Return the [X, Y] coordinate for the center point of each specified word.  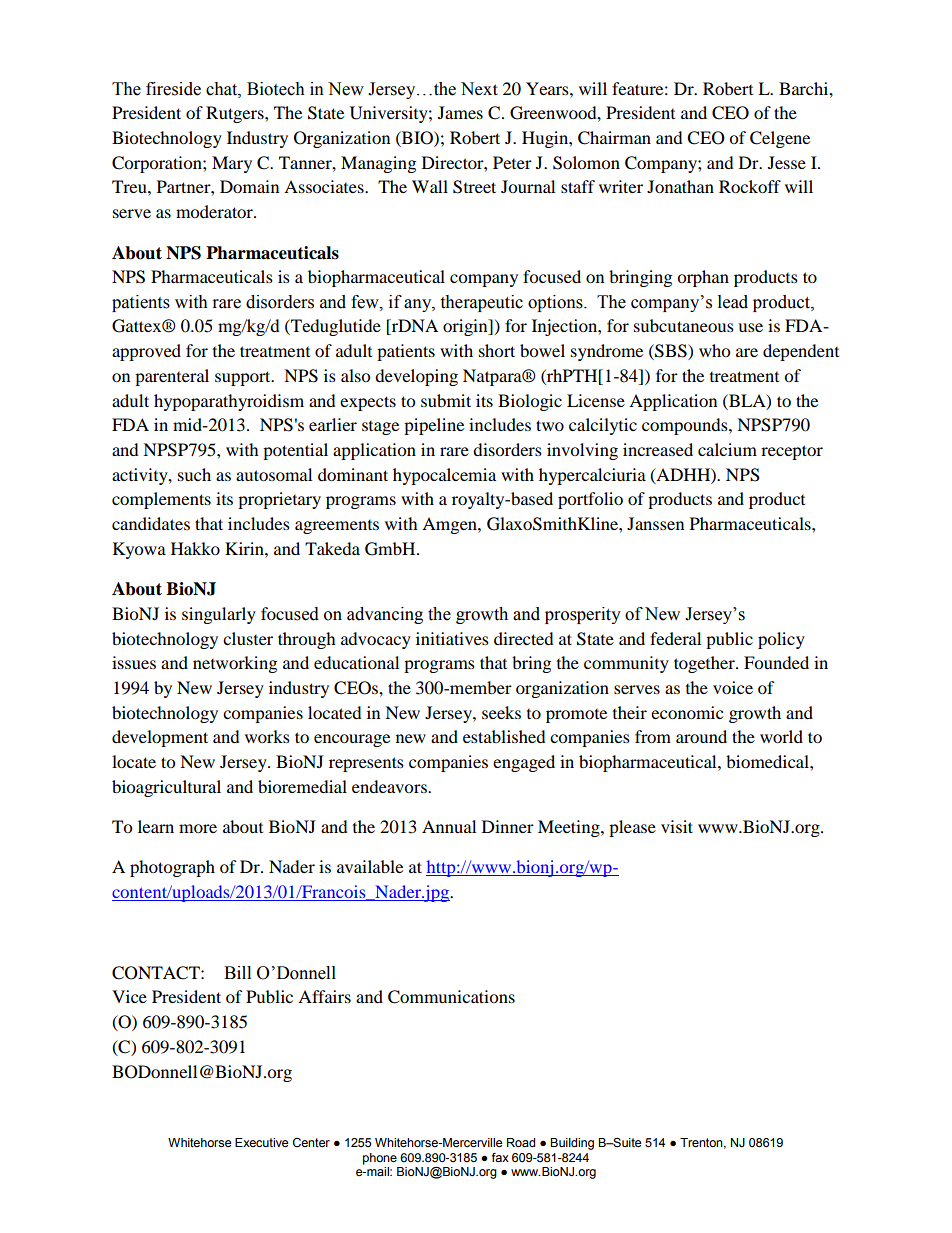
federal [675, 638]
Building [572, 1144]
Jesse [787, 162]
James [460, 112]
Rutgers [236, 114]
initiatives [452, 638]
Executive [261, 1143]
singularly [219, 615]
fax [500, 1157]
